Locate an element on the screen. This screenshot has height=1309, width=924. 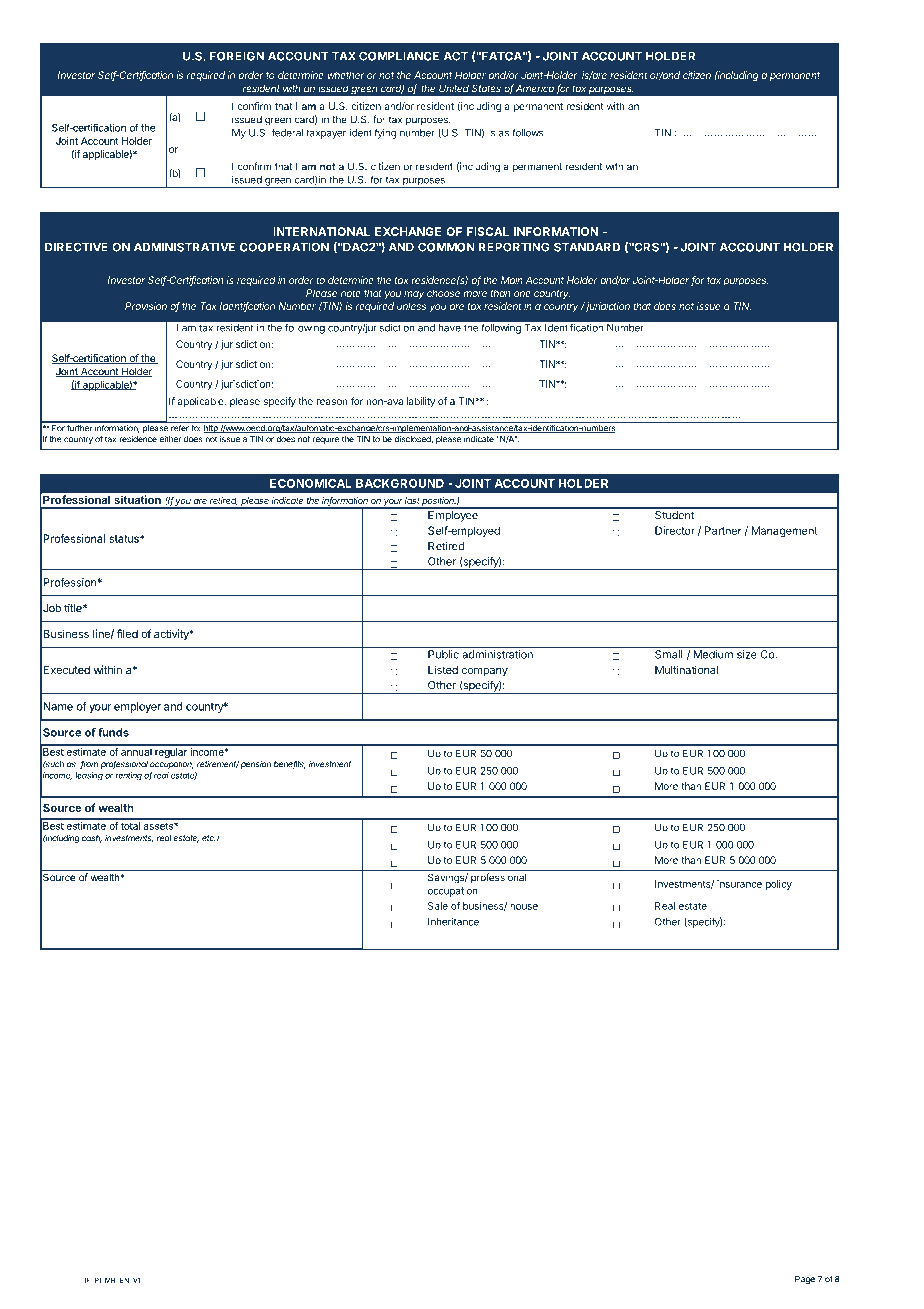
Partner is located at coordinates (723, 530).
